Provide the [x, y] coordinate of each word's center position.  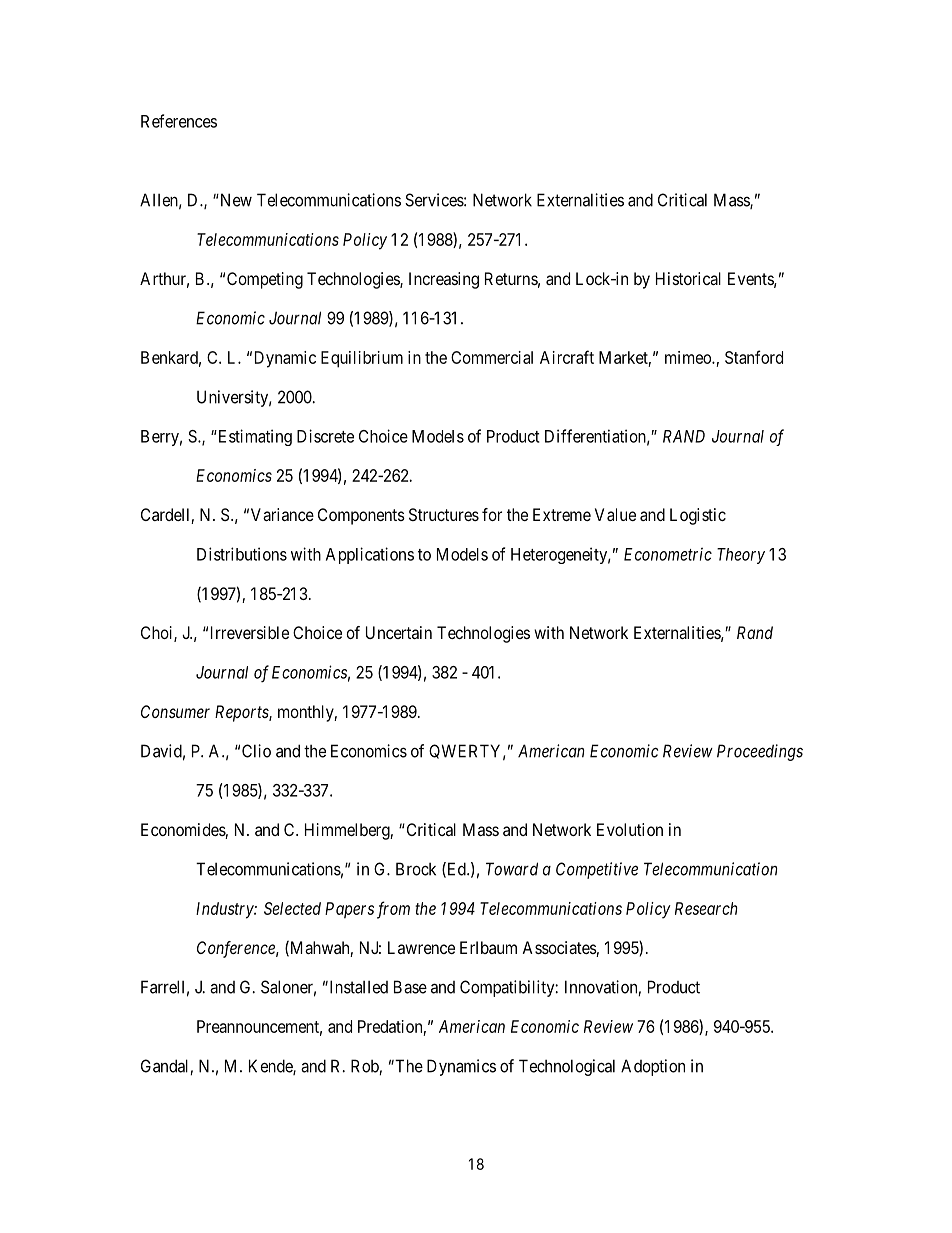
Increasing [444, 280]
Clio [256, 751]
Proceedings [760, 752]
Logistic [698, 516]
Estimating [254, 437]
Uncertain [399, 632]
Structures [444, 514]
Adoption [653, 1067]
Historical [688, 278]
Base [410, 987]
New [235, 200]
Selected [292, 908]
